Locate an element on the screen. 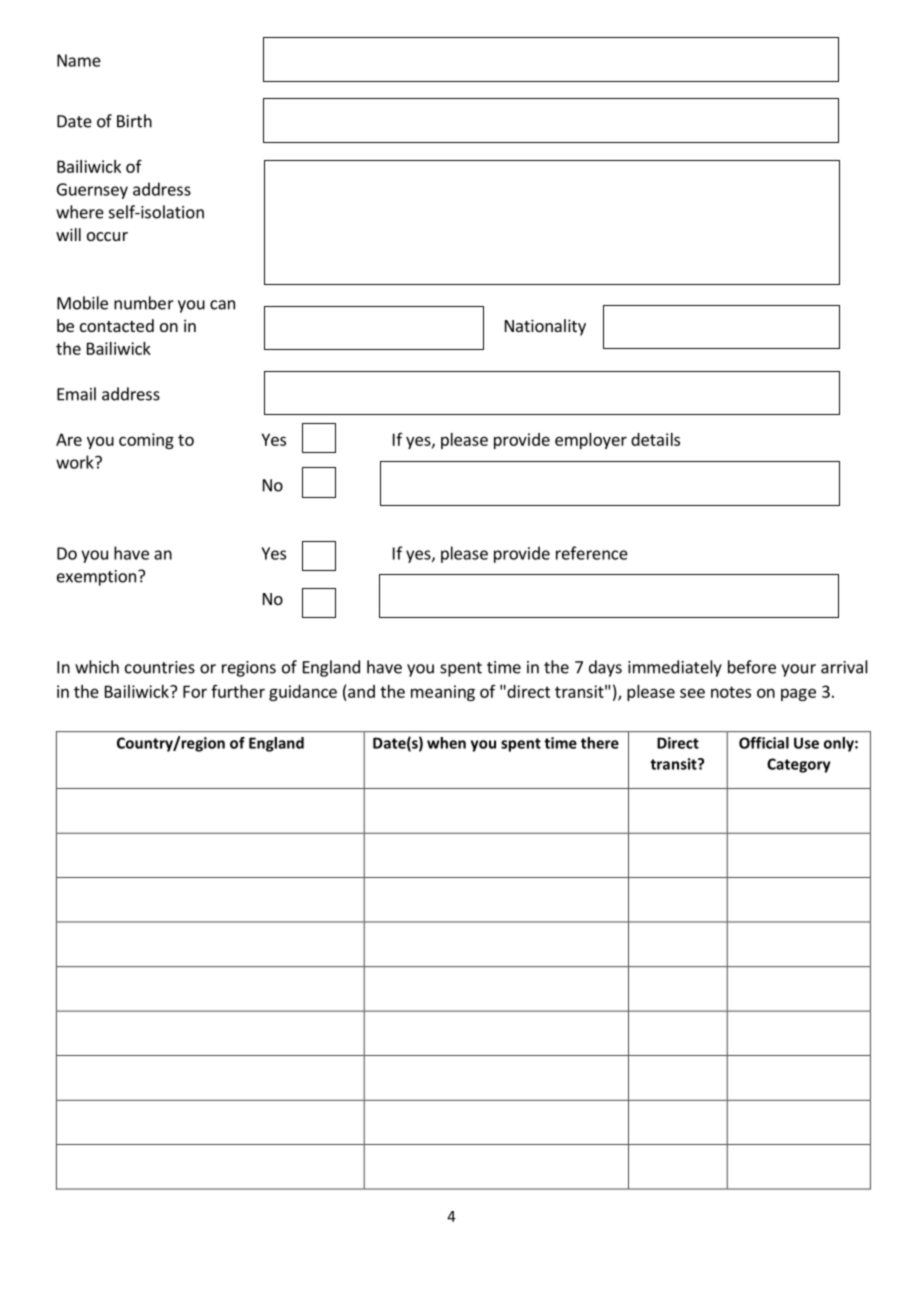 This screenshot has height=1308, width=924. details is located at coordinates (655, 439).
